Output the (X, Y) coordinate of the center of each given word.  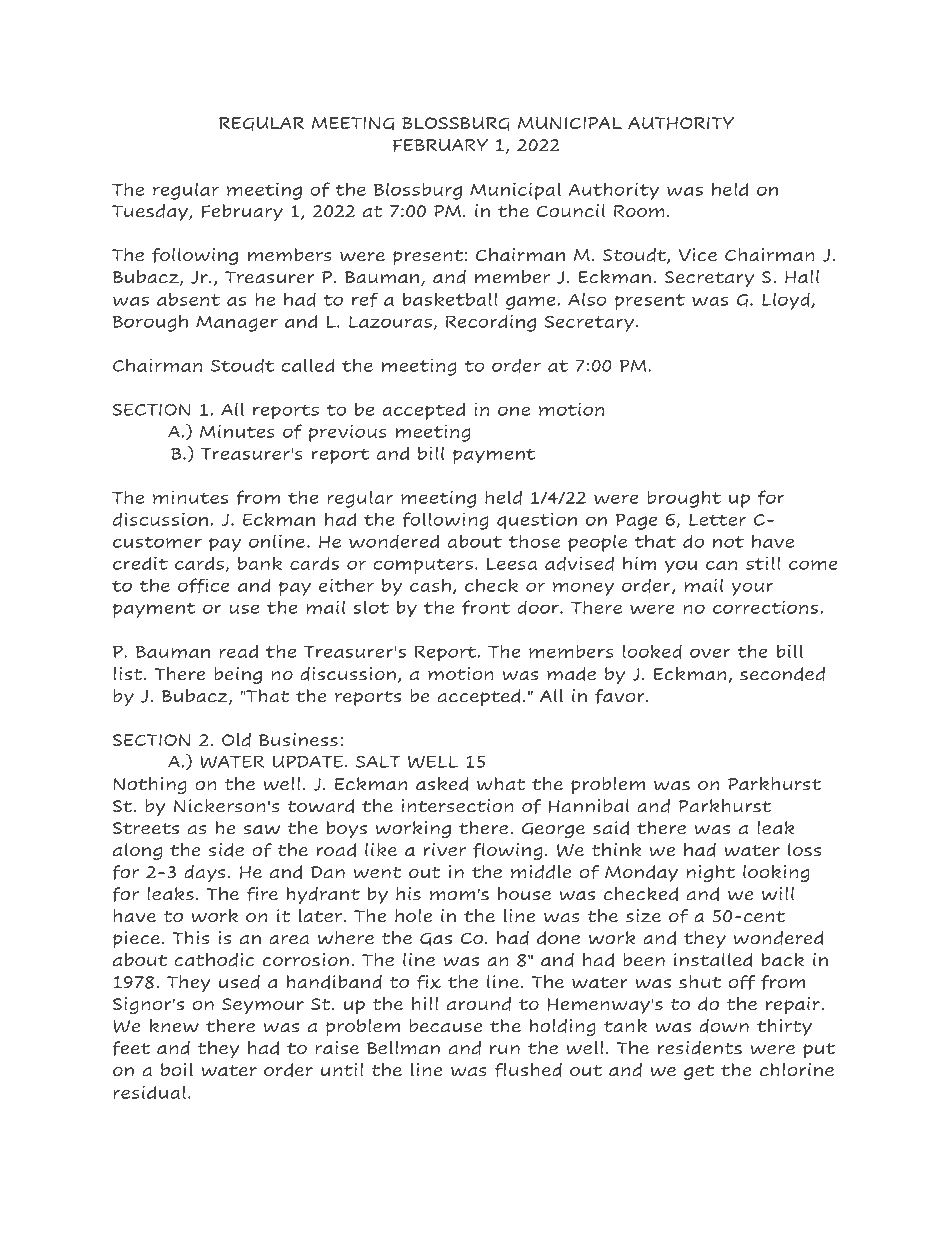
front (486, 607)
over (710, 653)
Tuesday (151, 212)
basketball (450, 299)
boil (177, 1070)
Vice (698, 255)
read (238, 651)
